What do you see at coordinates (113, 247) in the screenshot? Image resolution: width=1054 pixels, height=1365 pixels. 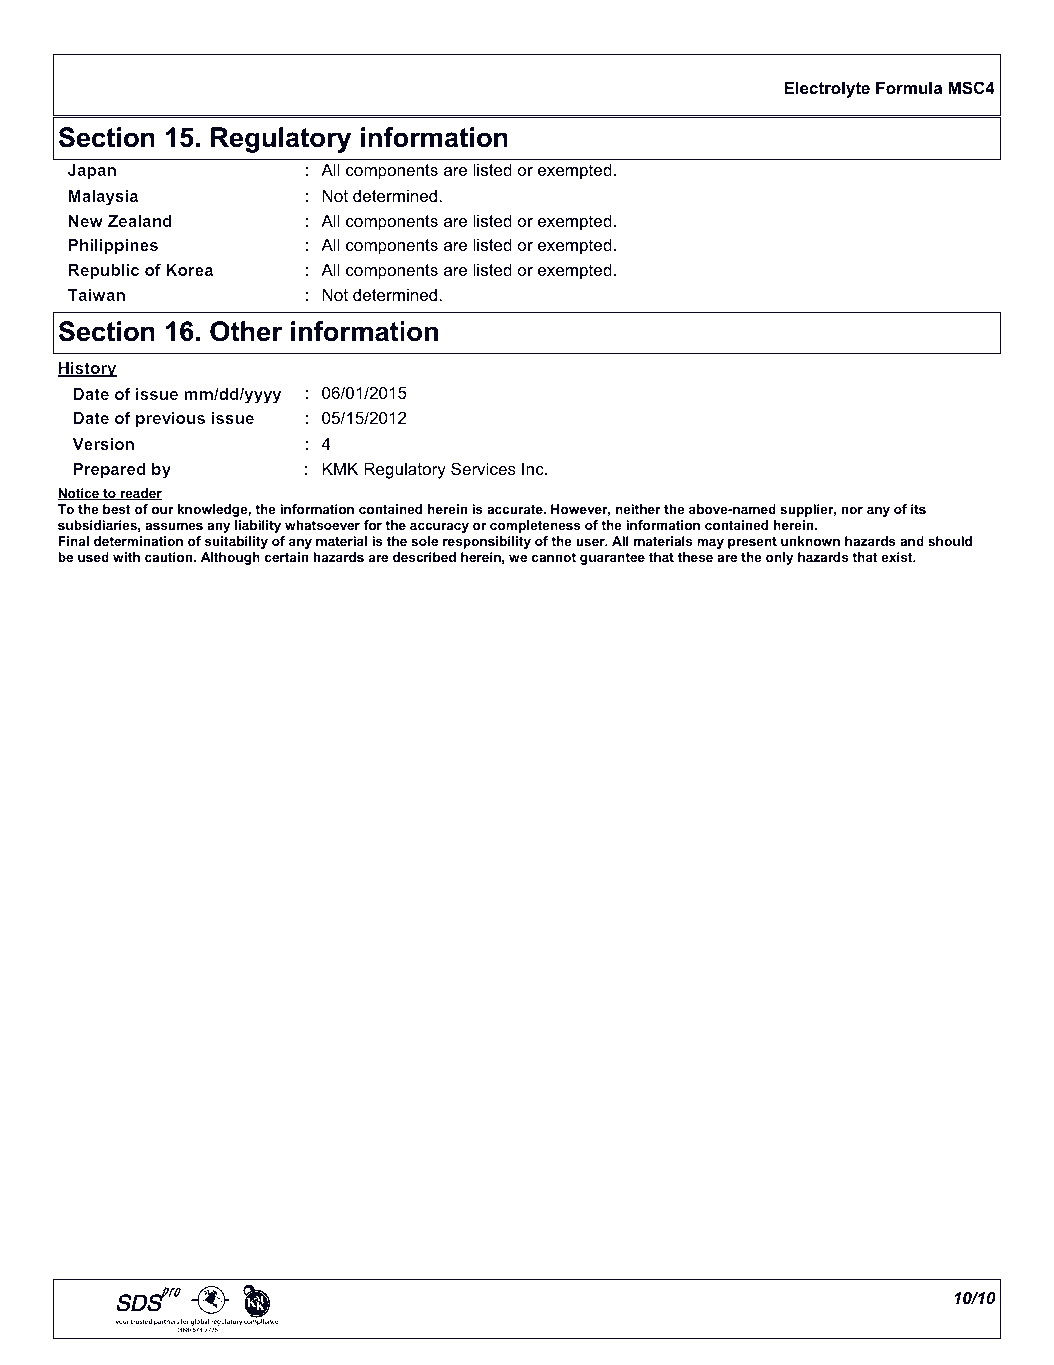 I see `Philippines` at bounding box center [113, 247].
